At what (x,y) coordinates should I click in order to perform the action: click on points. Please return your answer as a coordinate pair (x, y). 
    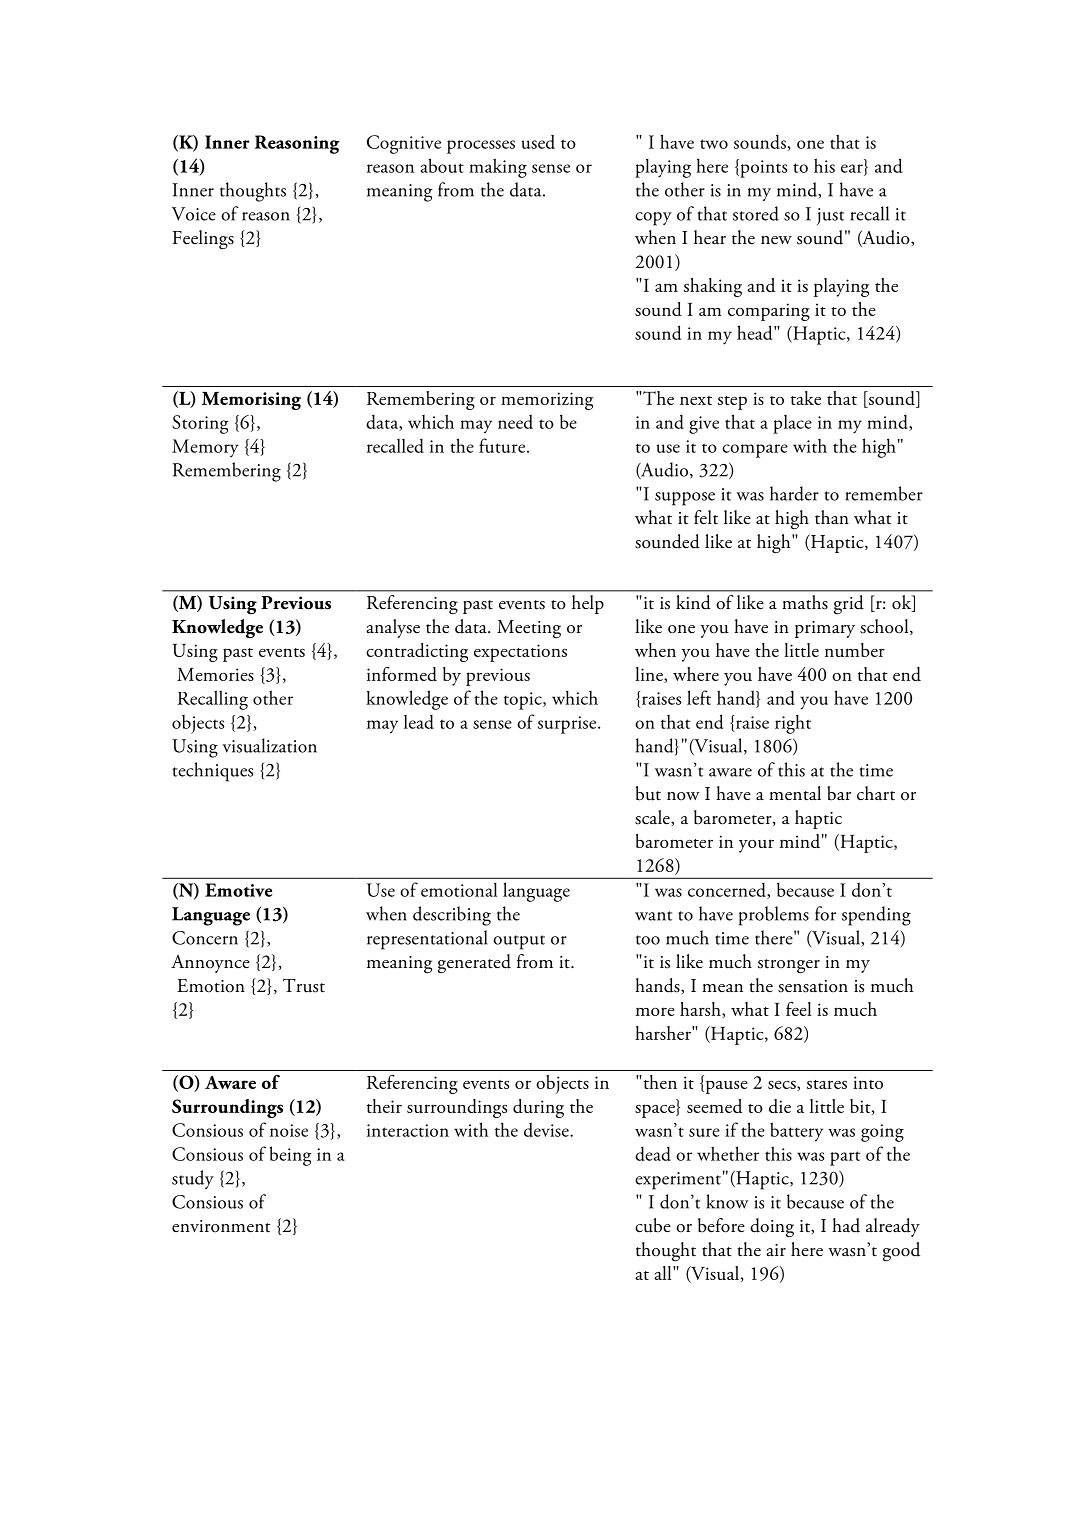
    Looking at the image, I should click on (762, 168).
